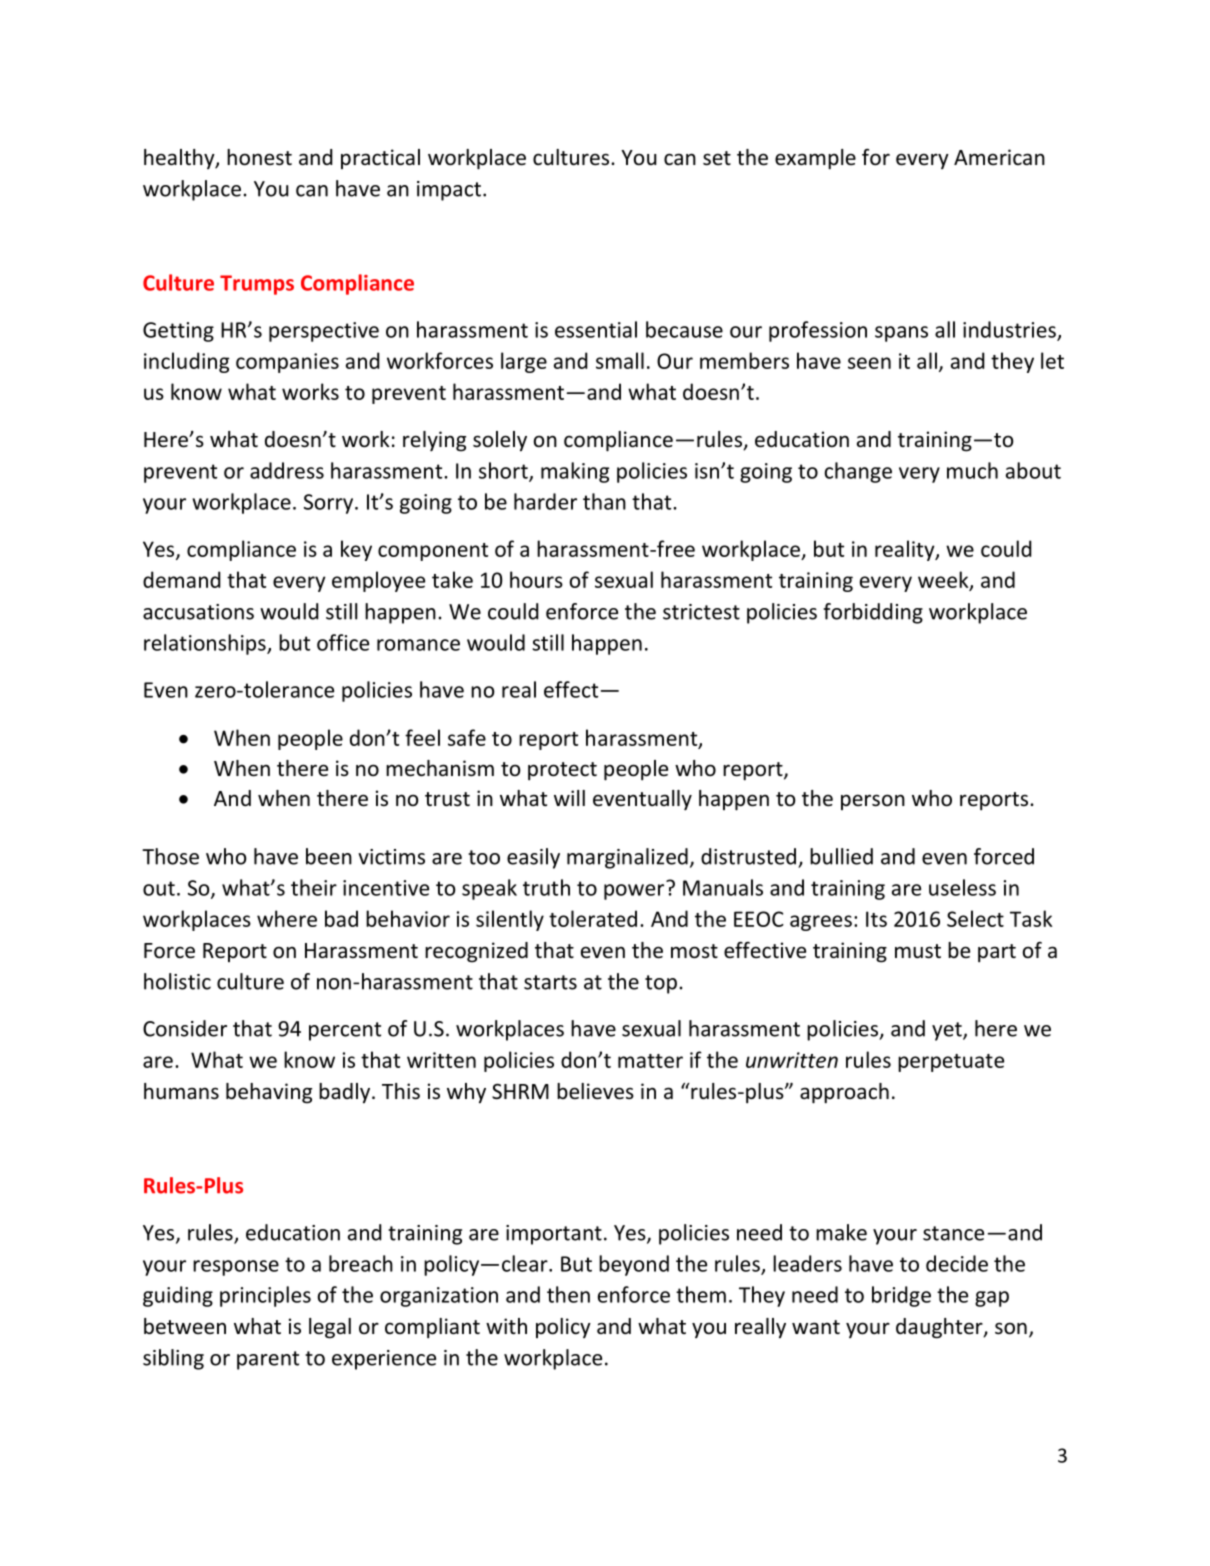 This image has height=1566, width=1210. I want to click on feel, so click(422, 737).
